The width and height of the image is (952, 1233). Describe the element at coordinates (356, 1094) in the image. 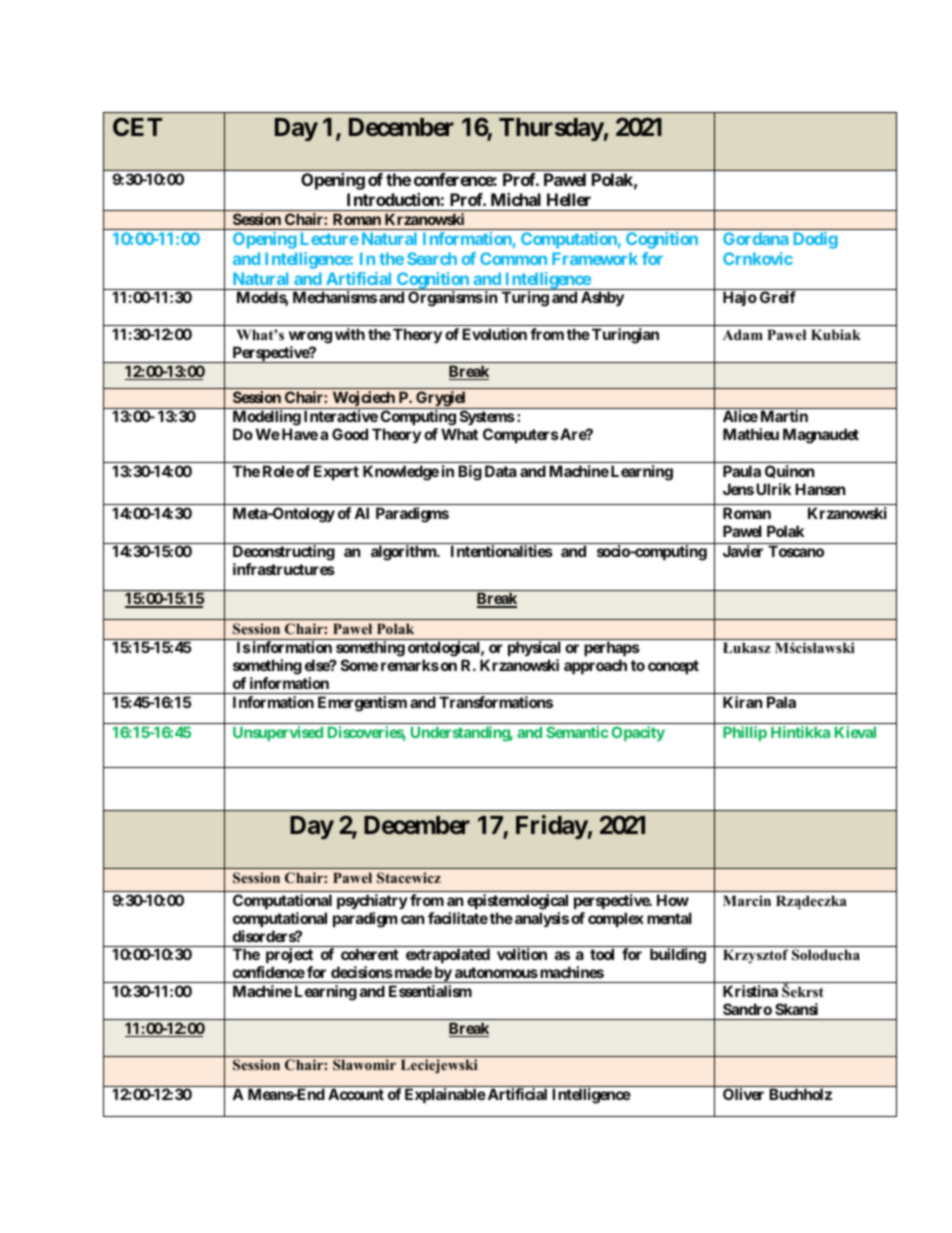

I see `Account` at that location.
